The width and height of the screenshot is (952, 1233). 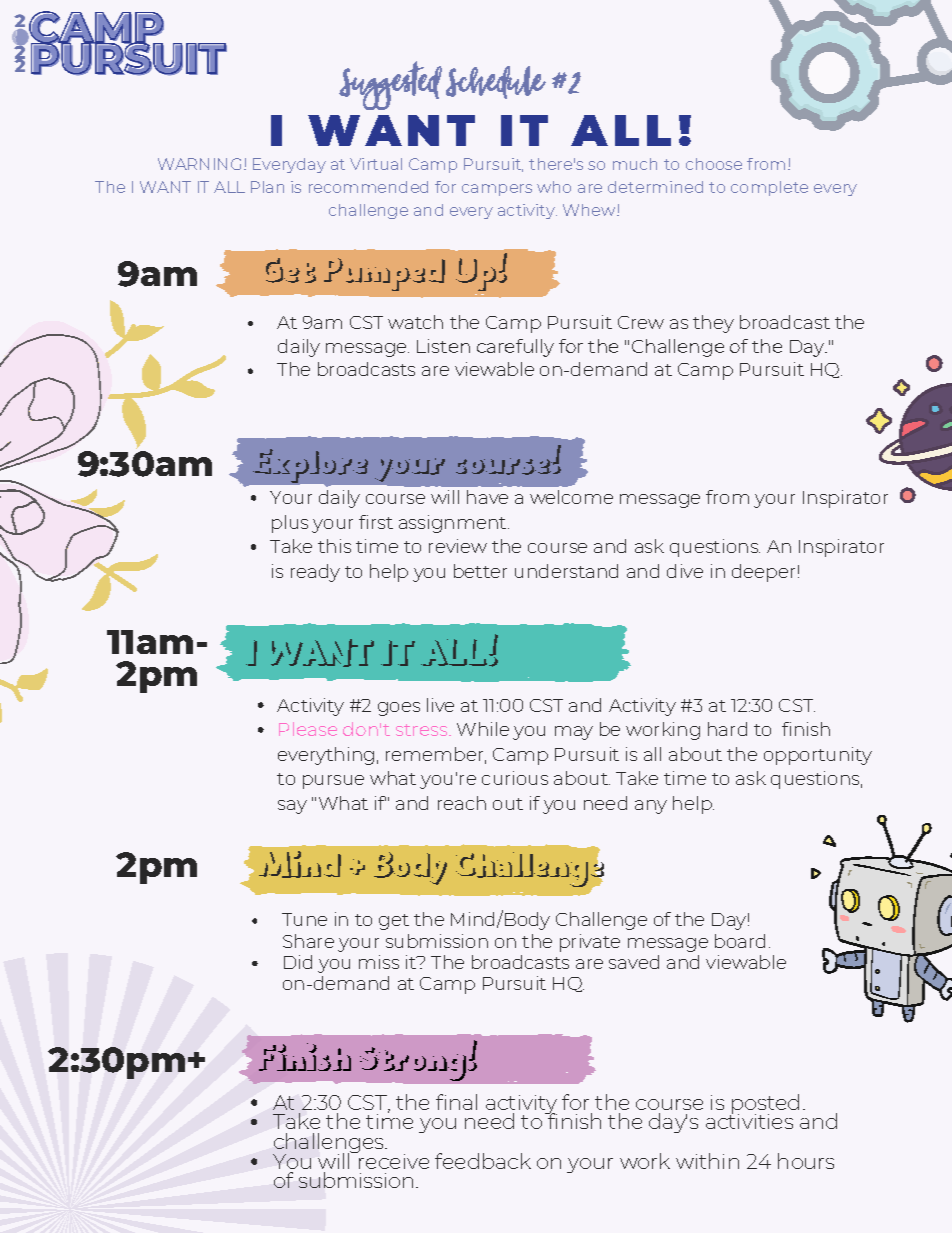 I want to click on deeper, so click(x=763, y=573).
